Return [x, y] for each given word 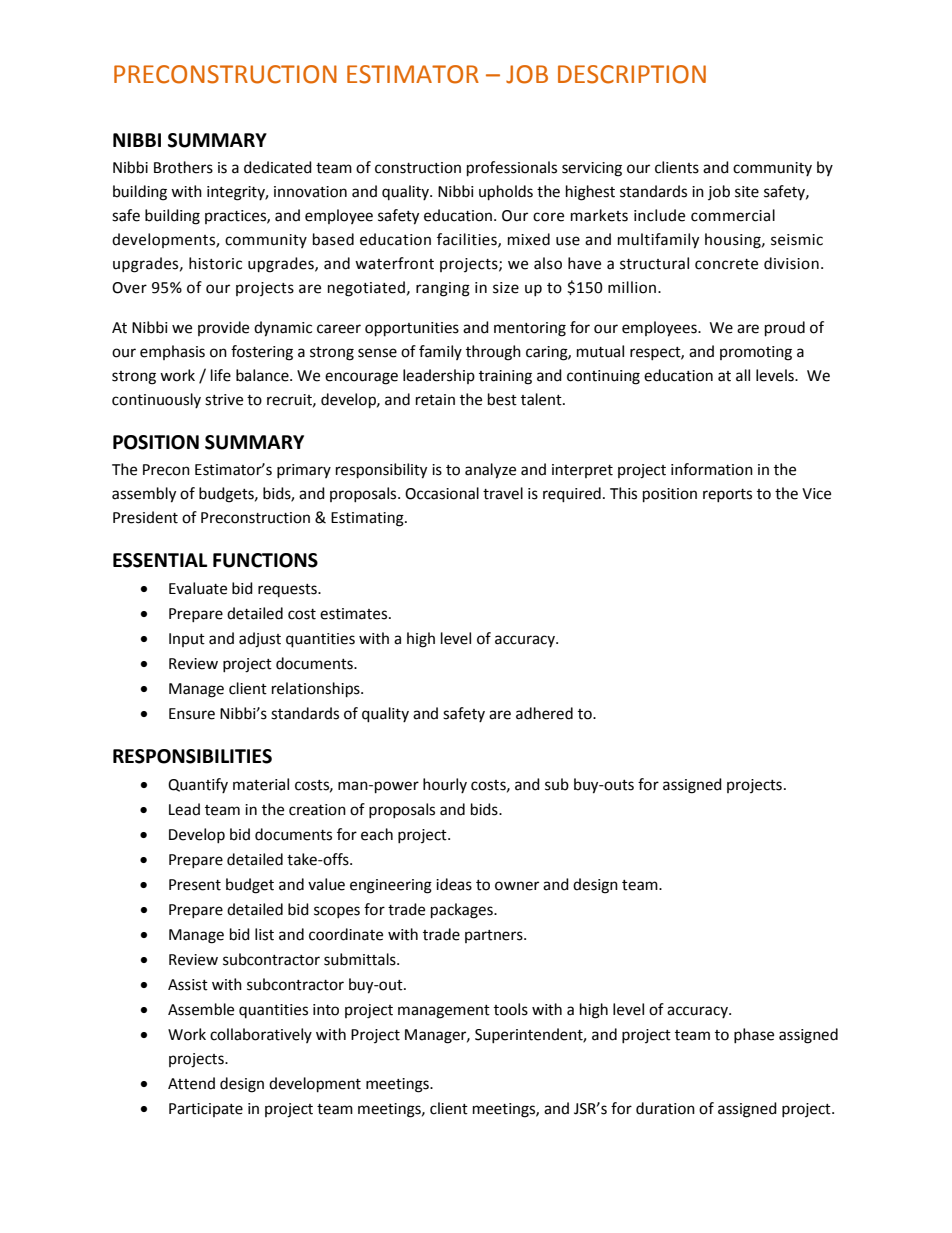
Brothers [183, 167]
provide [223, 328]
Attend [191, 1083]
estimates [355, 614]
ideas [454, 884]
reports [727, 495]
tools [511, 1009]
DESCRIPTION [632, 74]
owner [517, 886]
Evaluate [198, 588]
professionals [512, 169]
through [493, 353]
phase [754, 1035]
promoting [756, 353]
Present [195, 885]
